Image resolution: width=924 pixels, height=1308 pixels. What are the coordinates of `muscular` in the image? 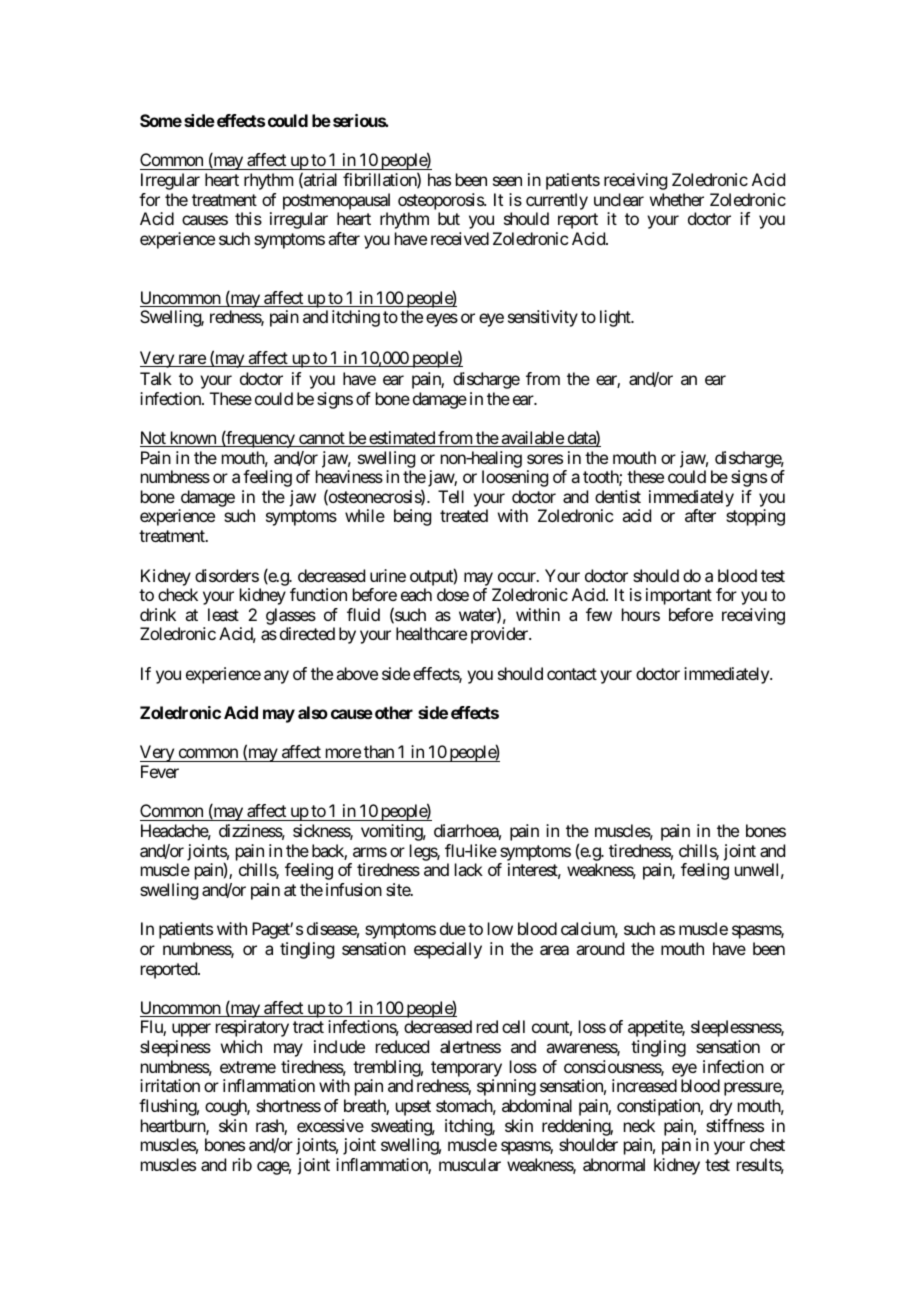 It's located at (470, 1164).
